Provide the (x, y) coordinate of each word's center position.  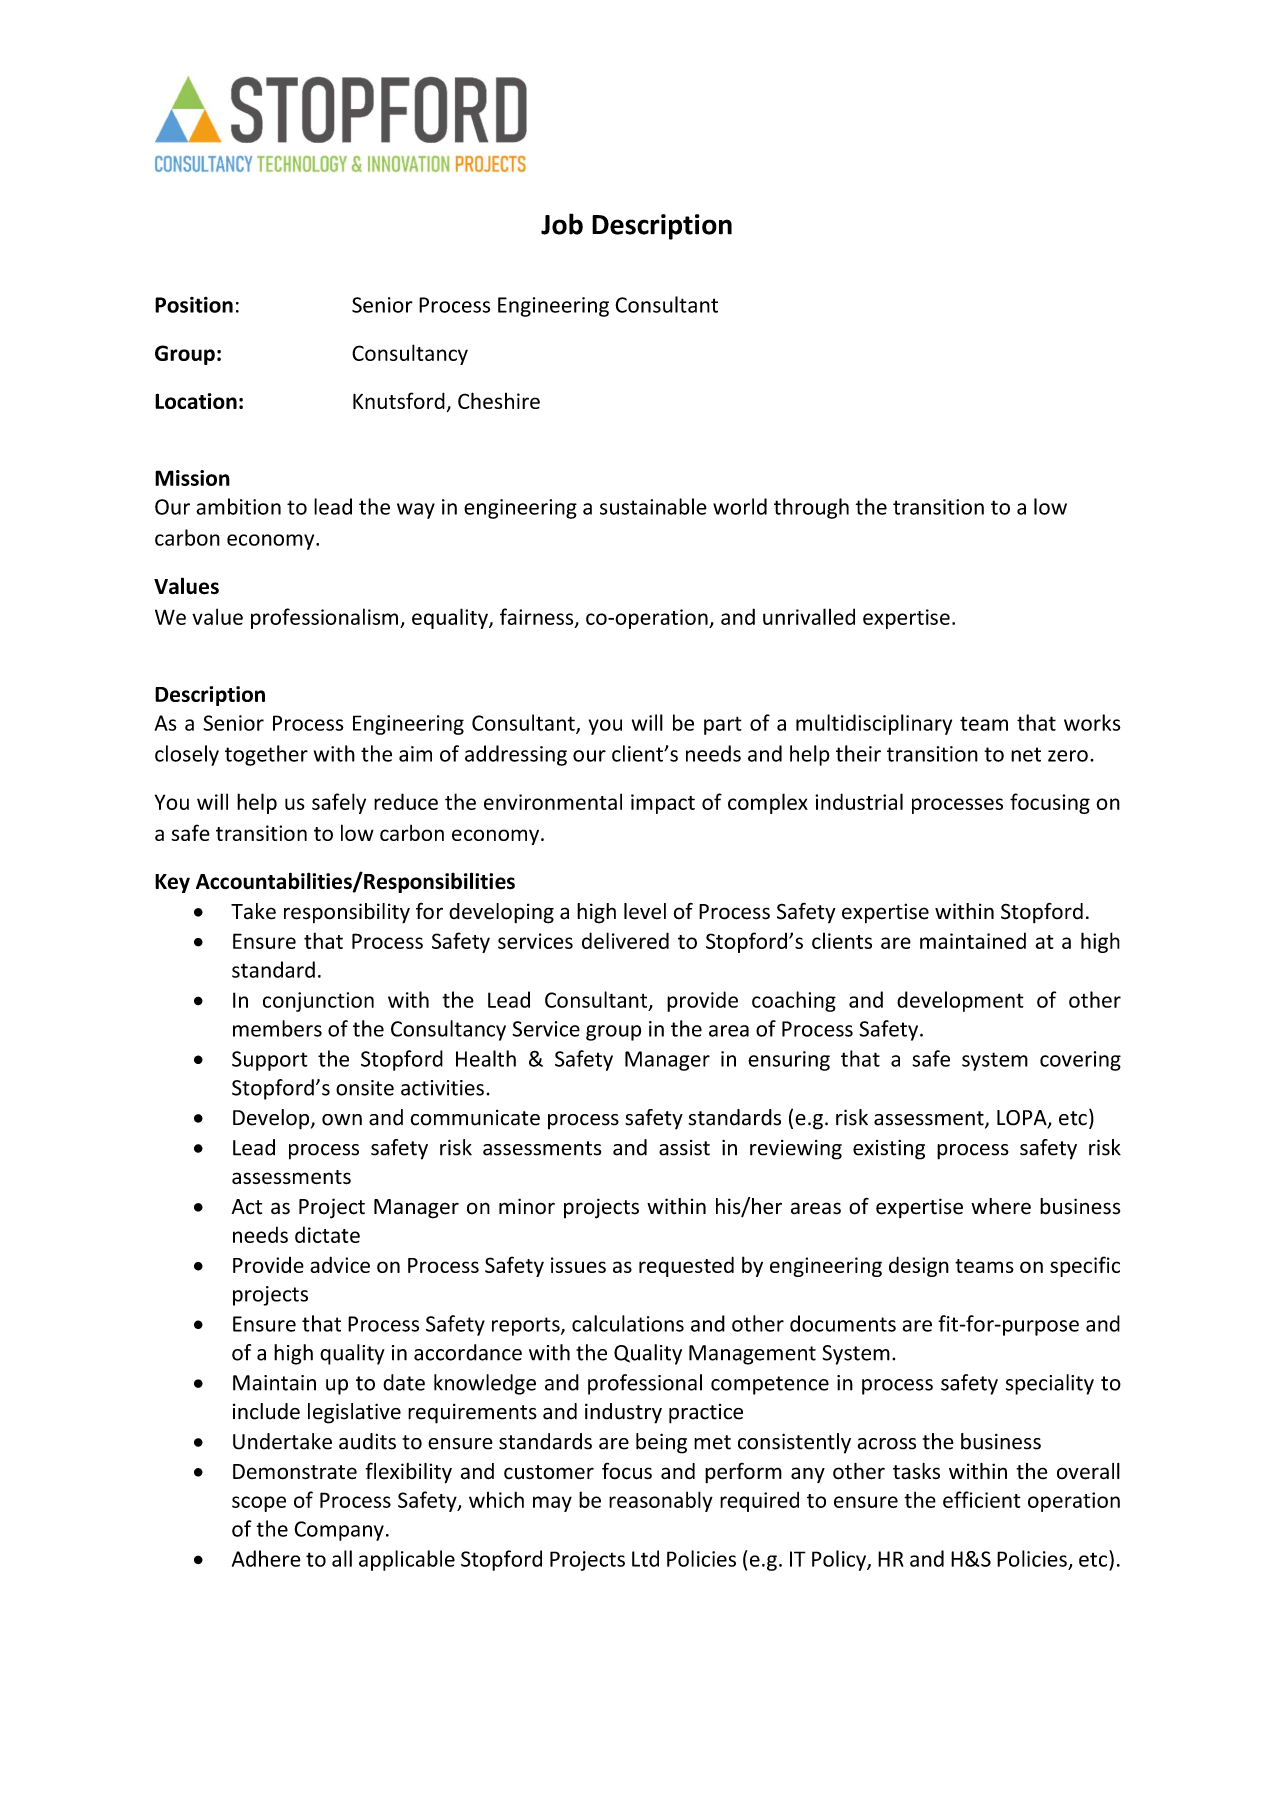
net (1026, 754)
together (266, 755)
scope (259, 1504)
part (723, 725)
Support (270, 1061)
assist (684, 1148)
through (811, 508)
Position (194, 305)
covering (1080, 1061)
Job (562, 224)
